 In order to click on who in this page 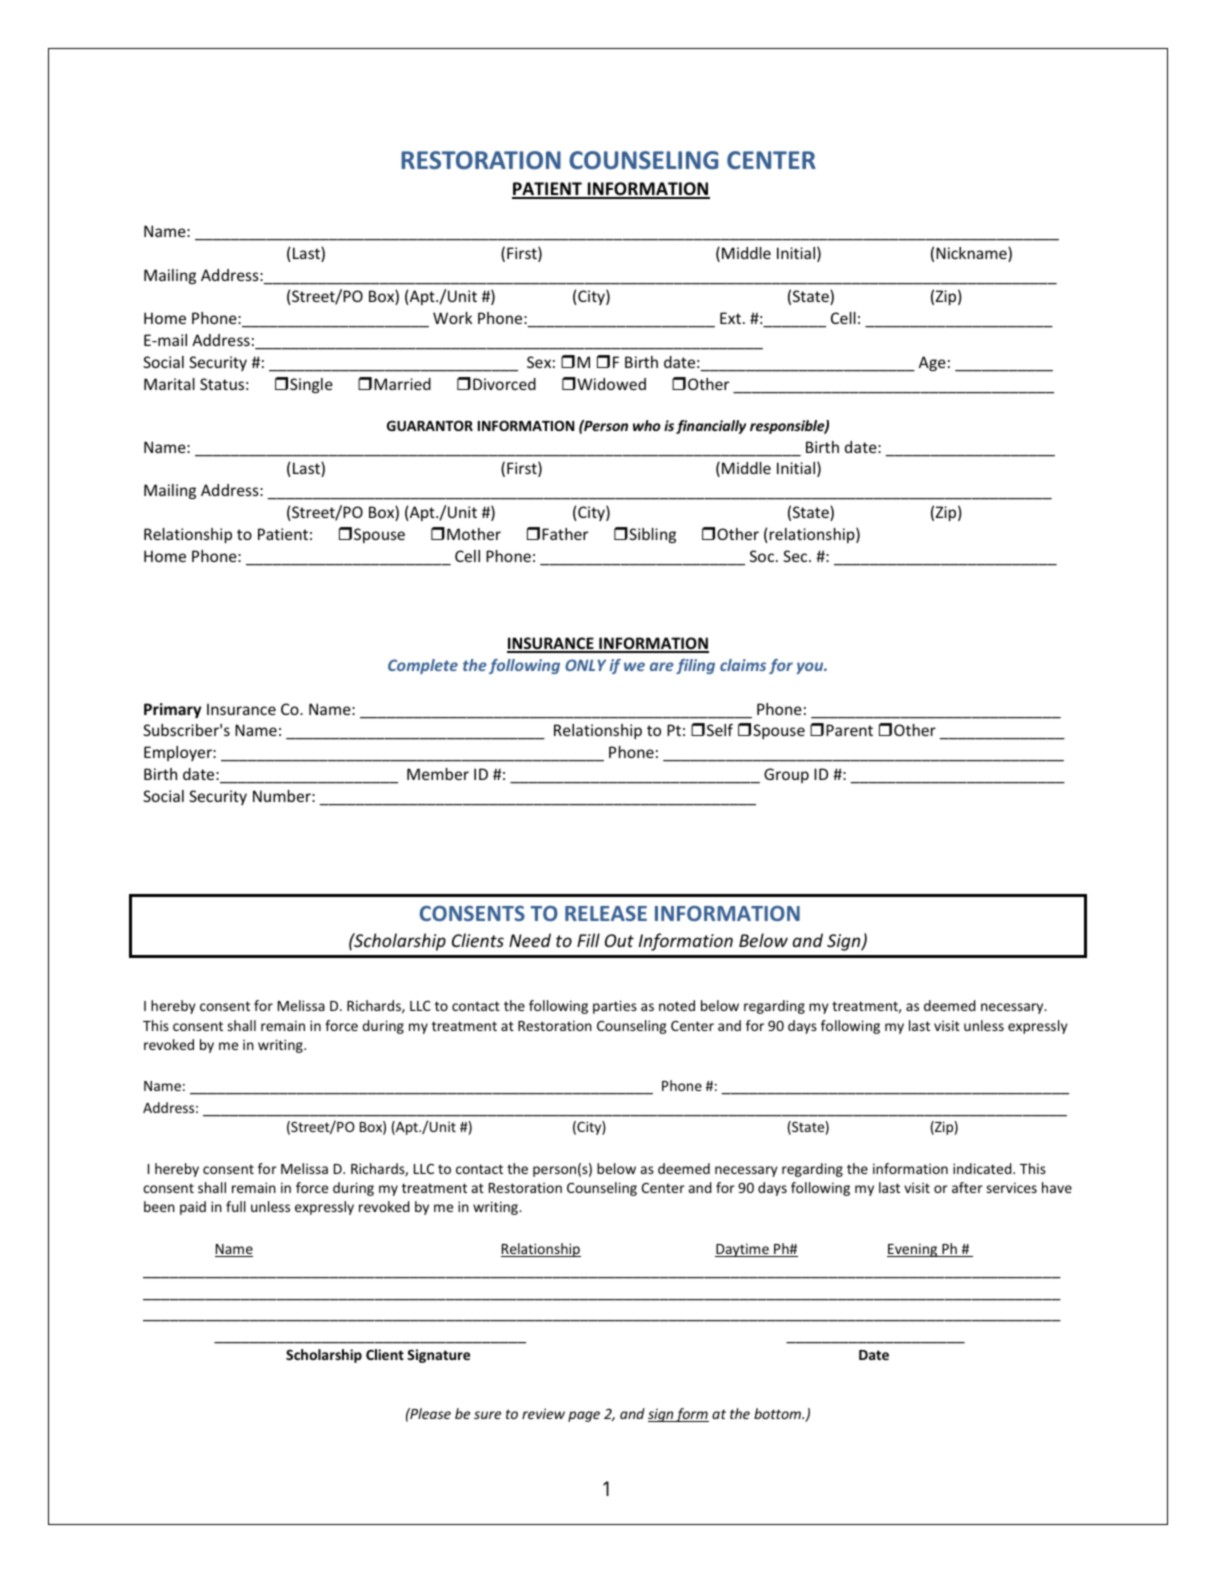, I will do `click(647, 425)`.
